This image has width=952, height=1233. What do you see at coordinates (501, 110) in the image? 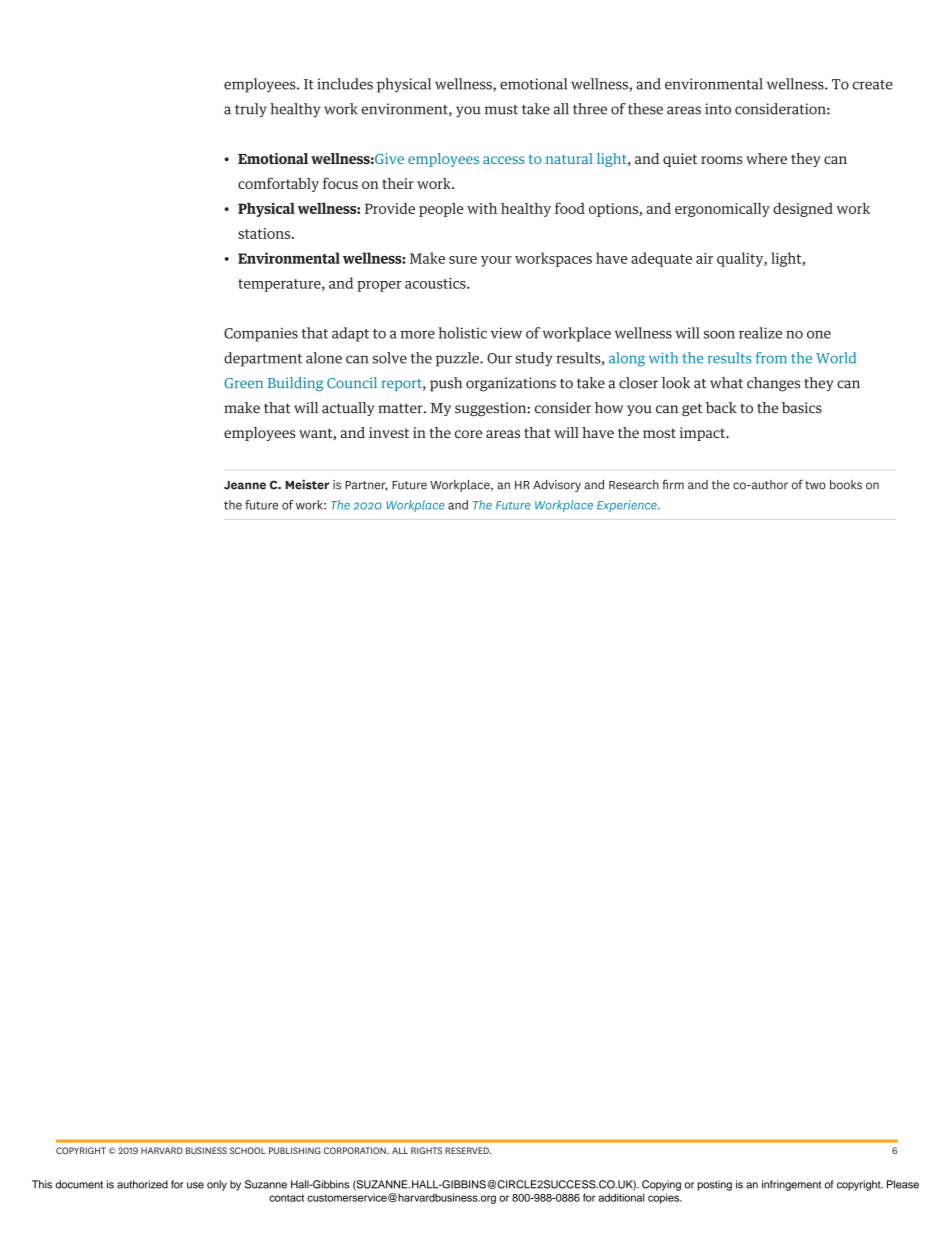
I see `must` at bounding box center [501, 110].
